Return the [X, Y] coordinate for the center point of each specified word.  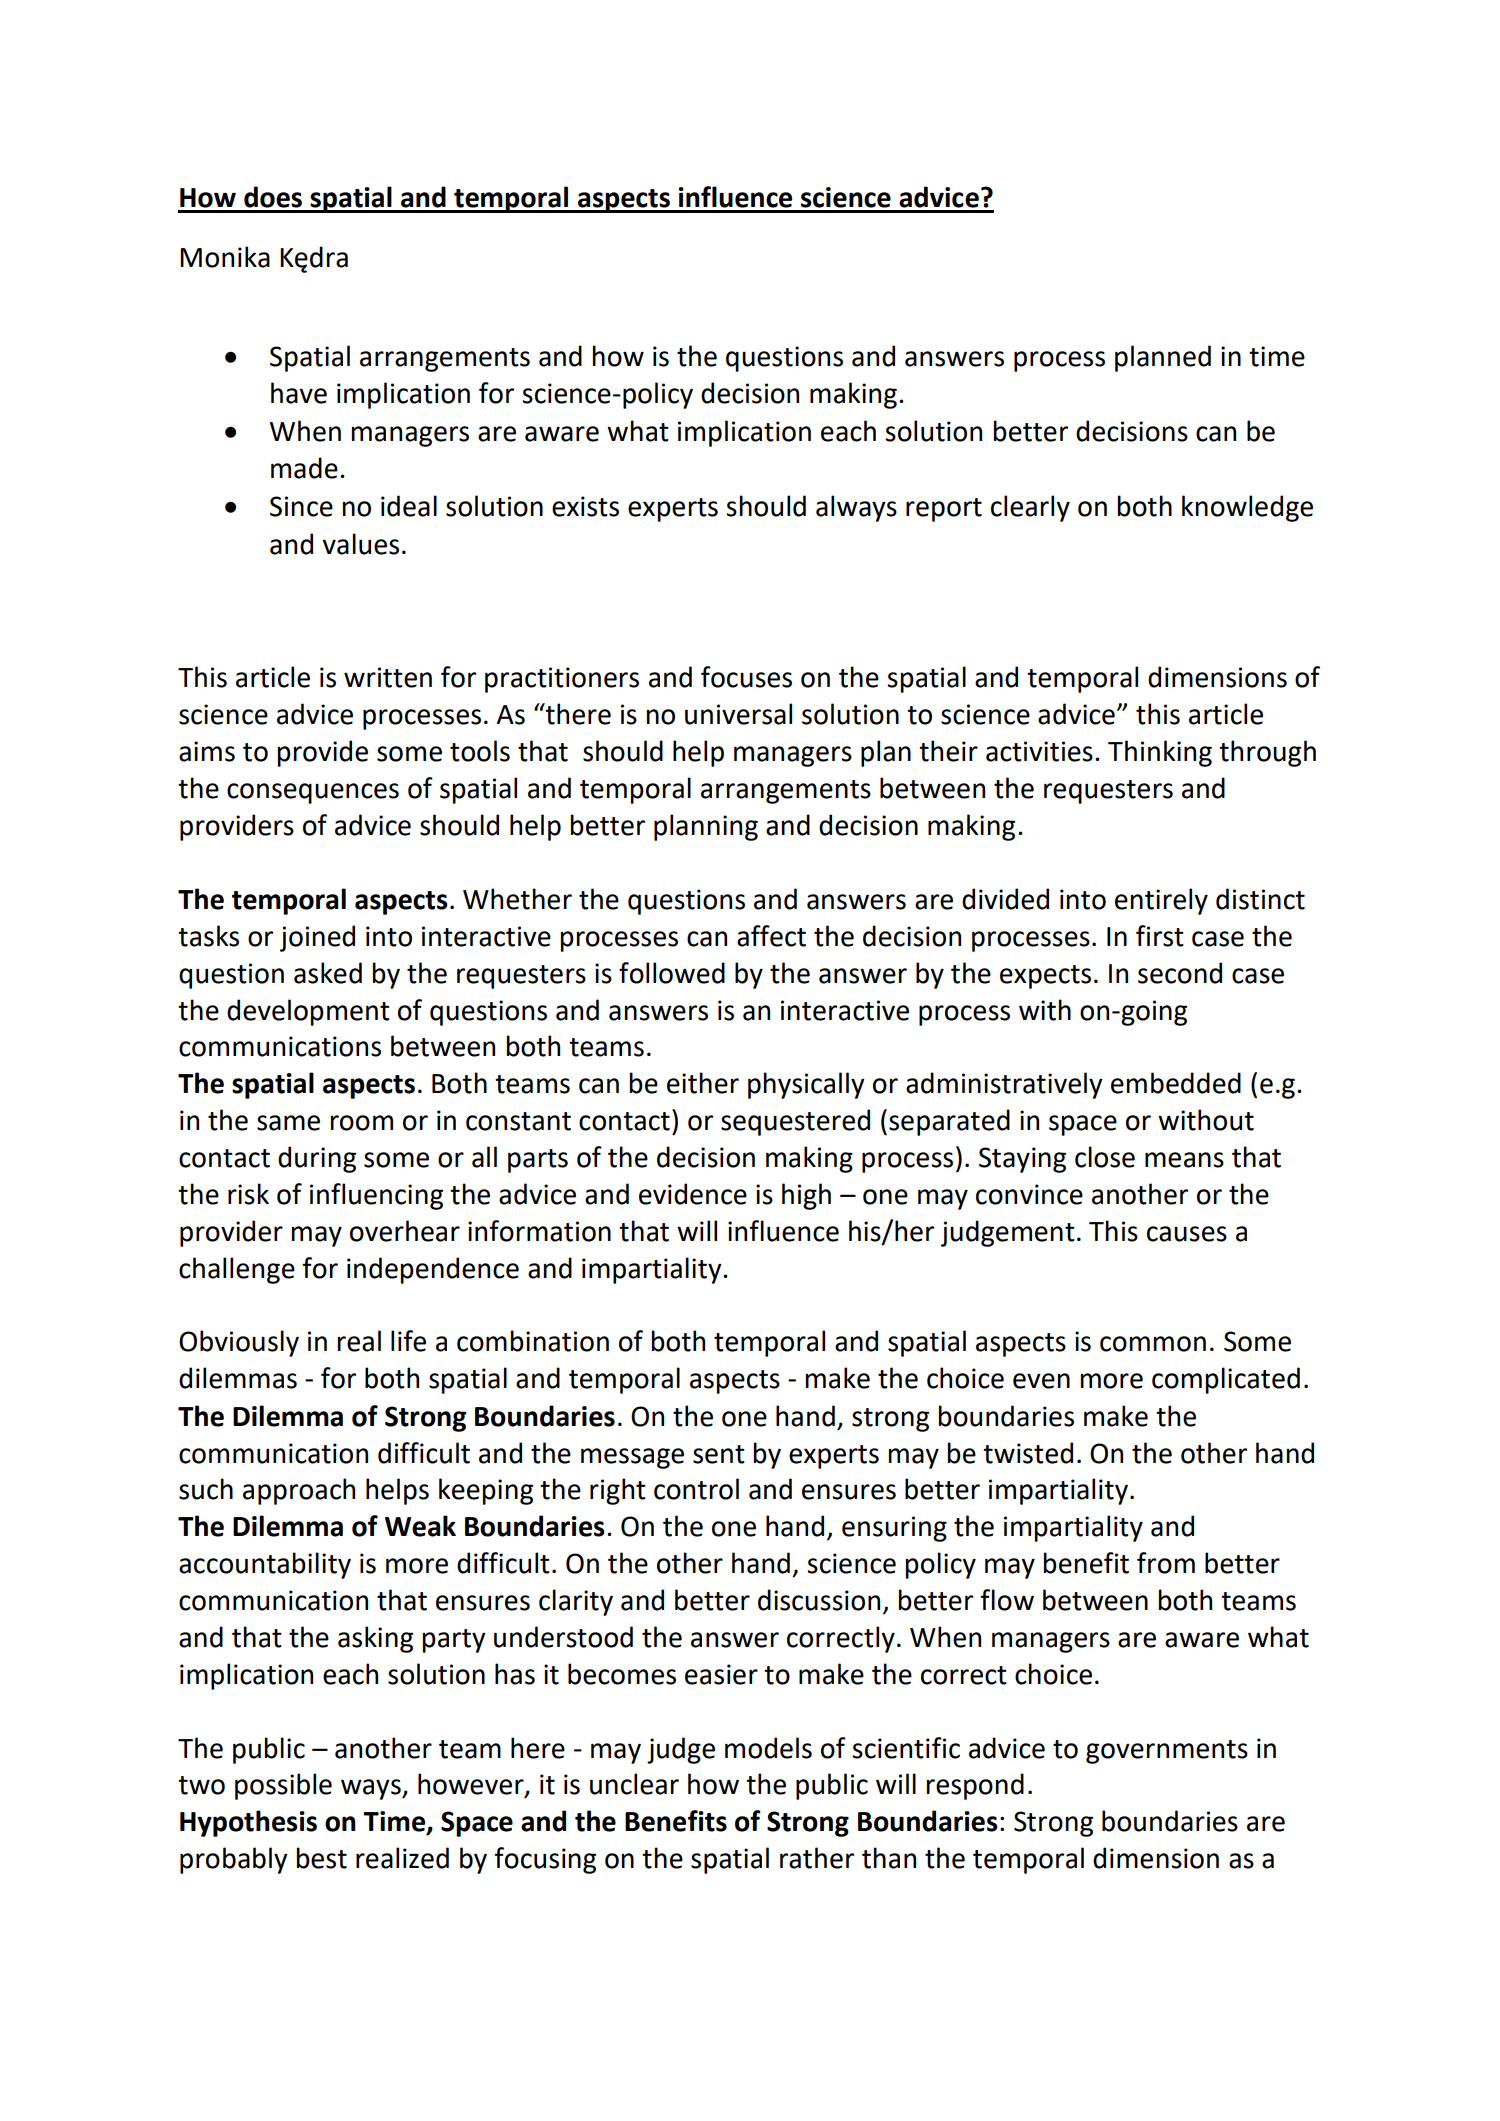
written [388, 677]
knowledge [1247, 508]
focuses [746, 677]
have [299, 393]
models [768, 1748]
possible [283, 1786]
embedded [1176, 1083]
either [703, 1083]
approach [299, 1491]
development [308, 1012]
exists [585, 506]
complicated [1226, 1380]
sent [719, 1454]
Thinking [1160, 753]
